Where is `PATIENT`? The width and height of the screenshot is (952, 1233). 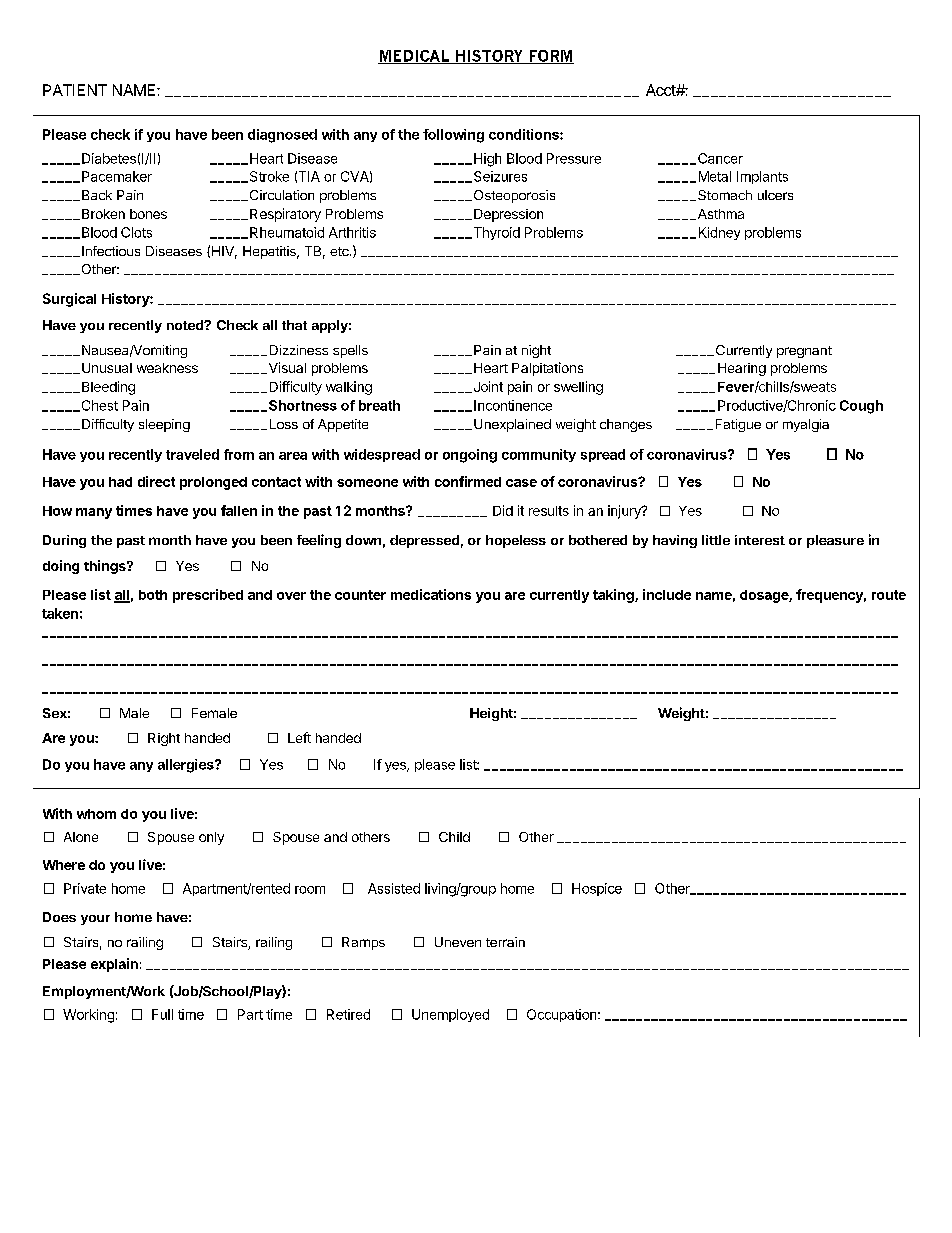
PATIENT is located at coordinates (75, 90).
